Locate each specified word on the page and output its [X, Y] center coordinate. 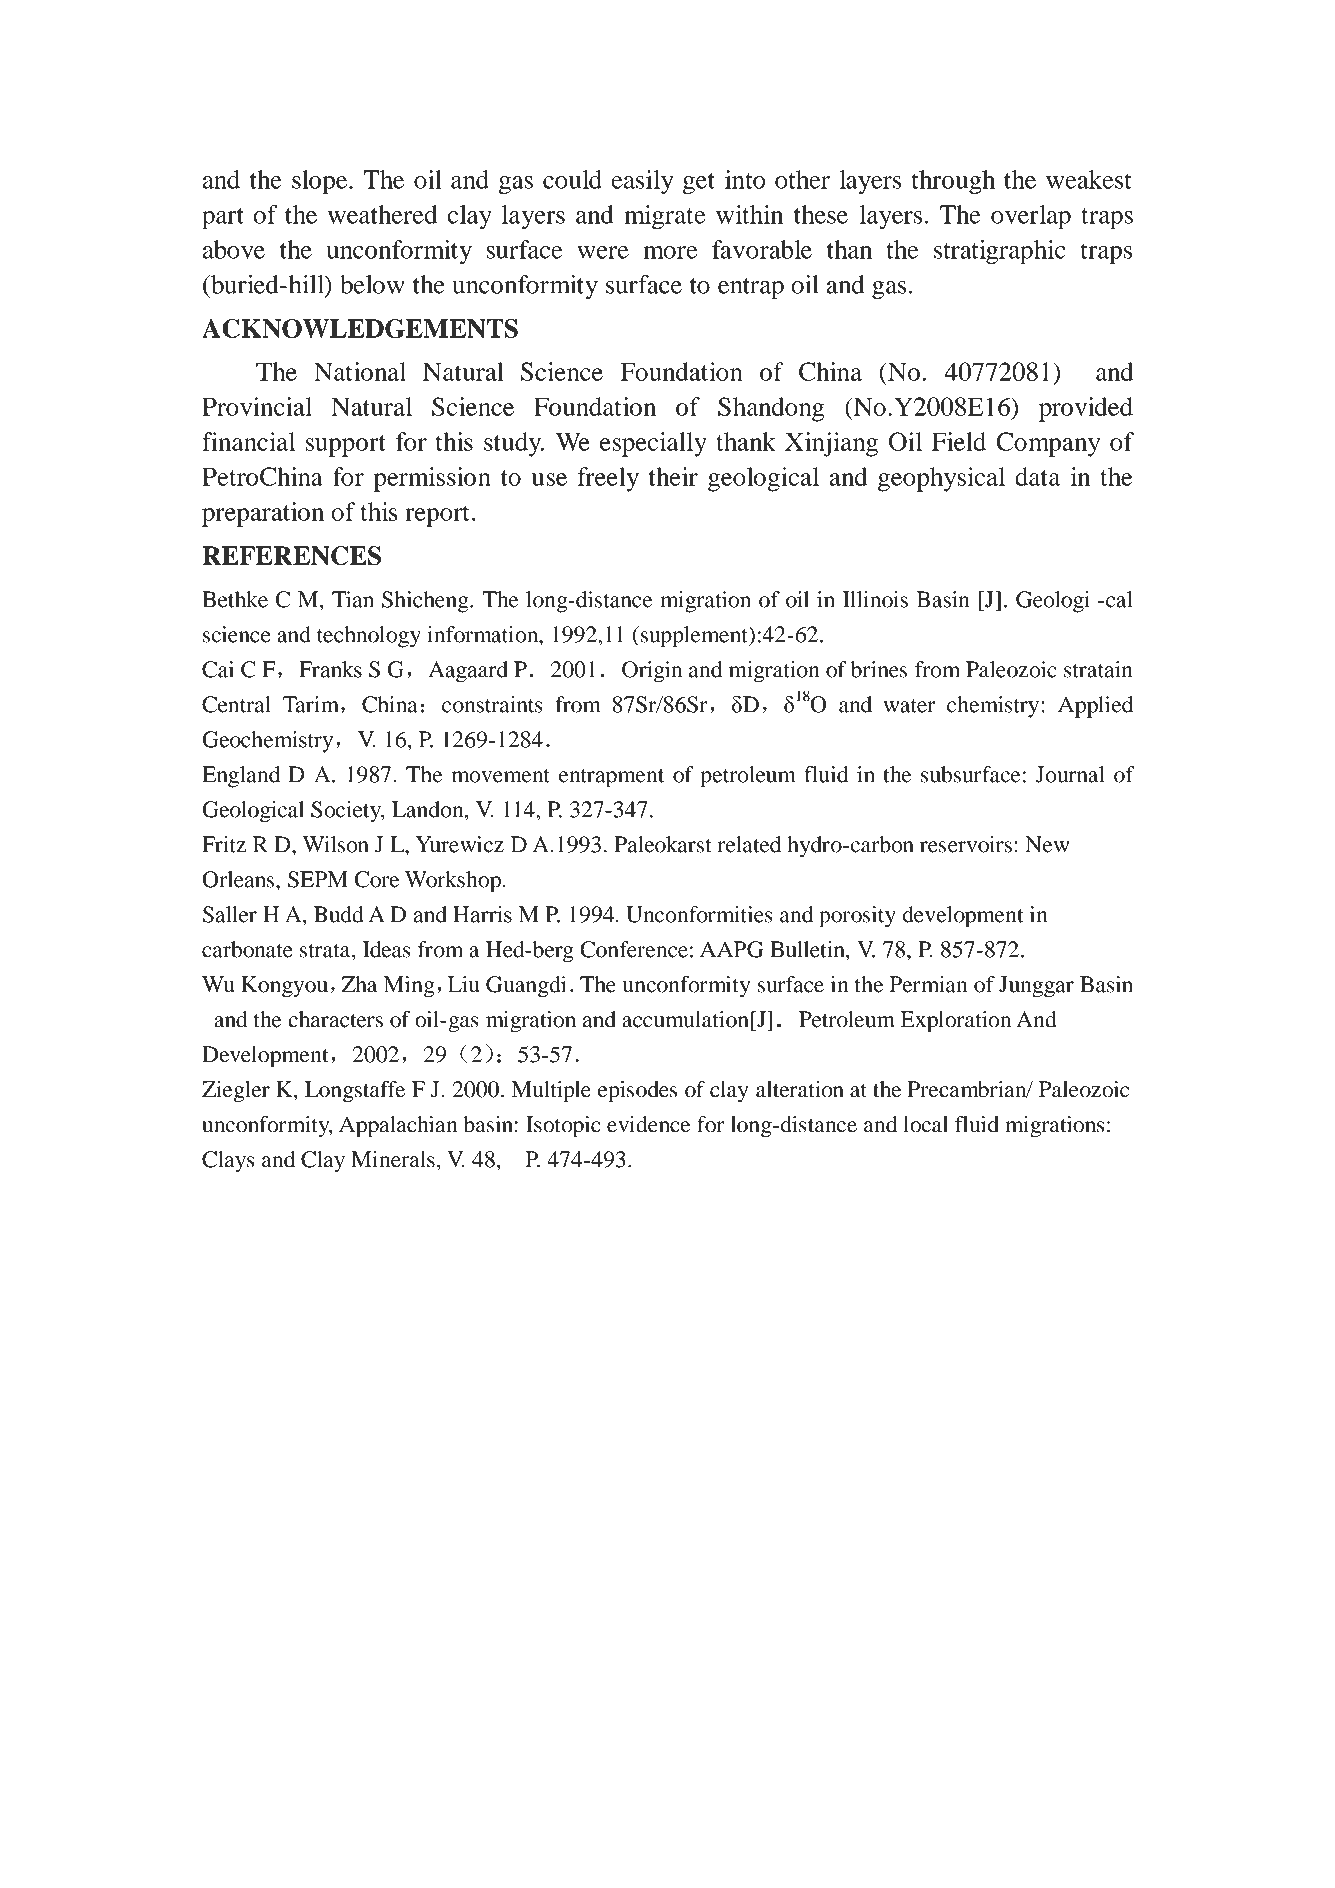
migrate [664, 217]
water [909, 706]
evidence [648, 1124]
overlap [1031, 217]
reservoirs [966, 844]
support [346, 446]
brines [879, 669]
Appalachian [398, 1127]
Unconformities [699, 914]
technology [369, 637]
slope [321, 182]
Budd [339, 914]
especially [653, 444]
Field [959, 441]
